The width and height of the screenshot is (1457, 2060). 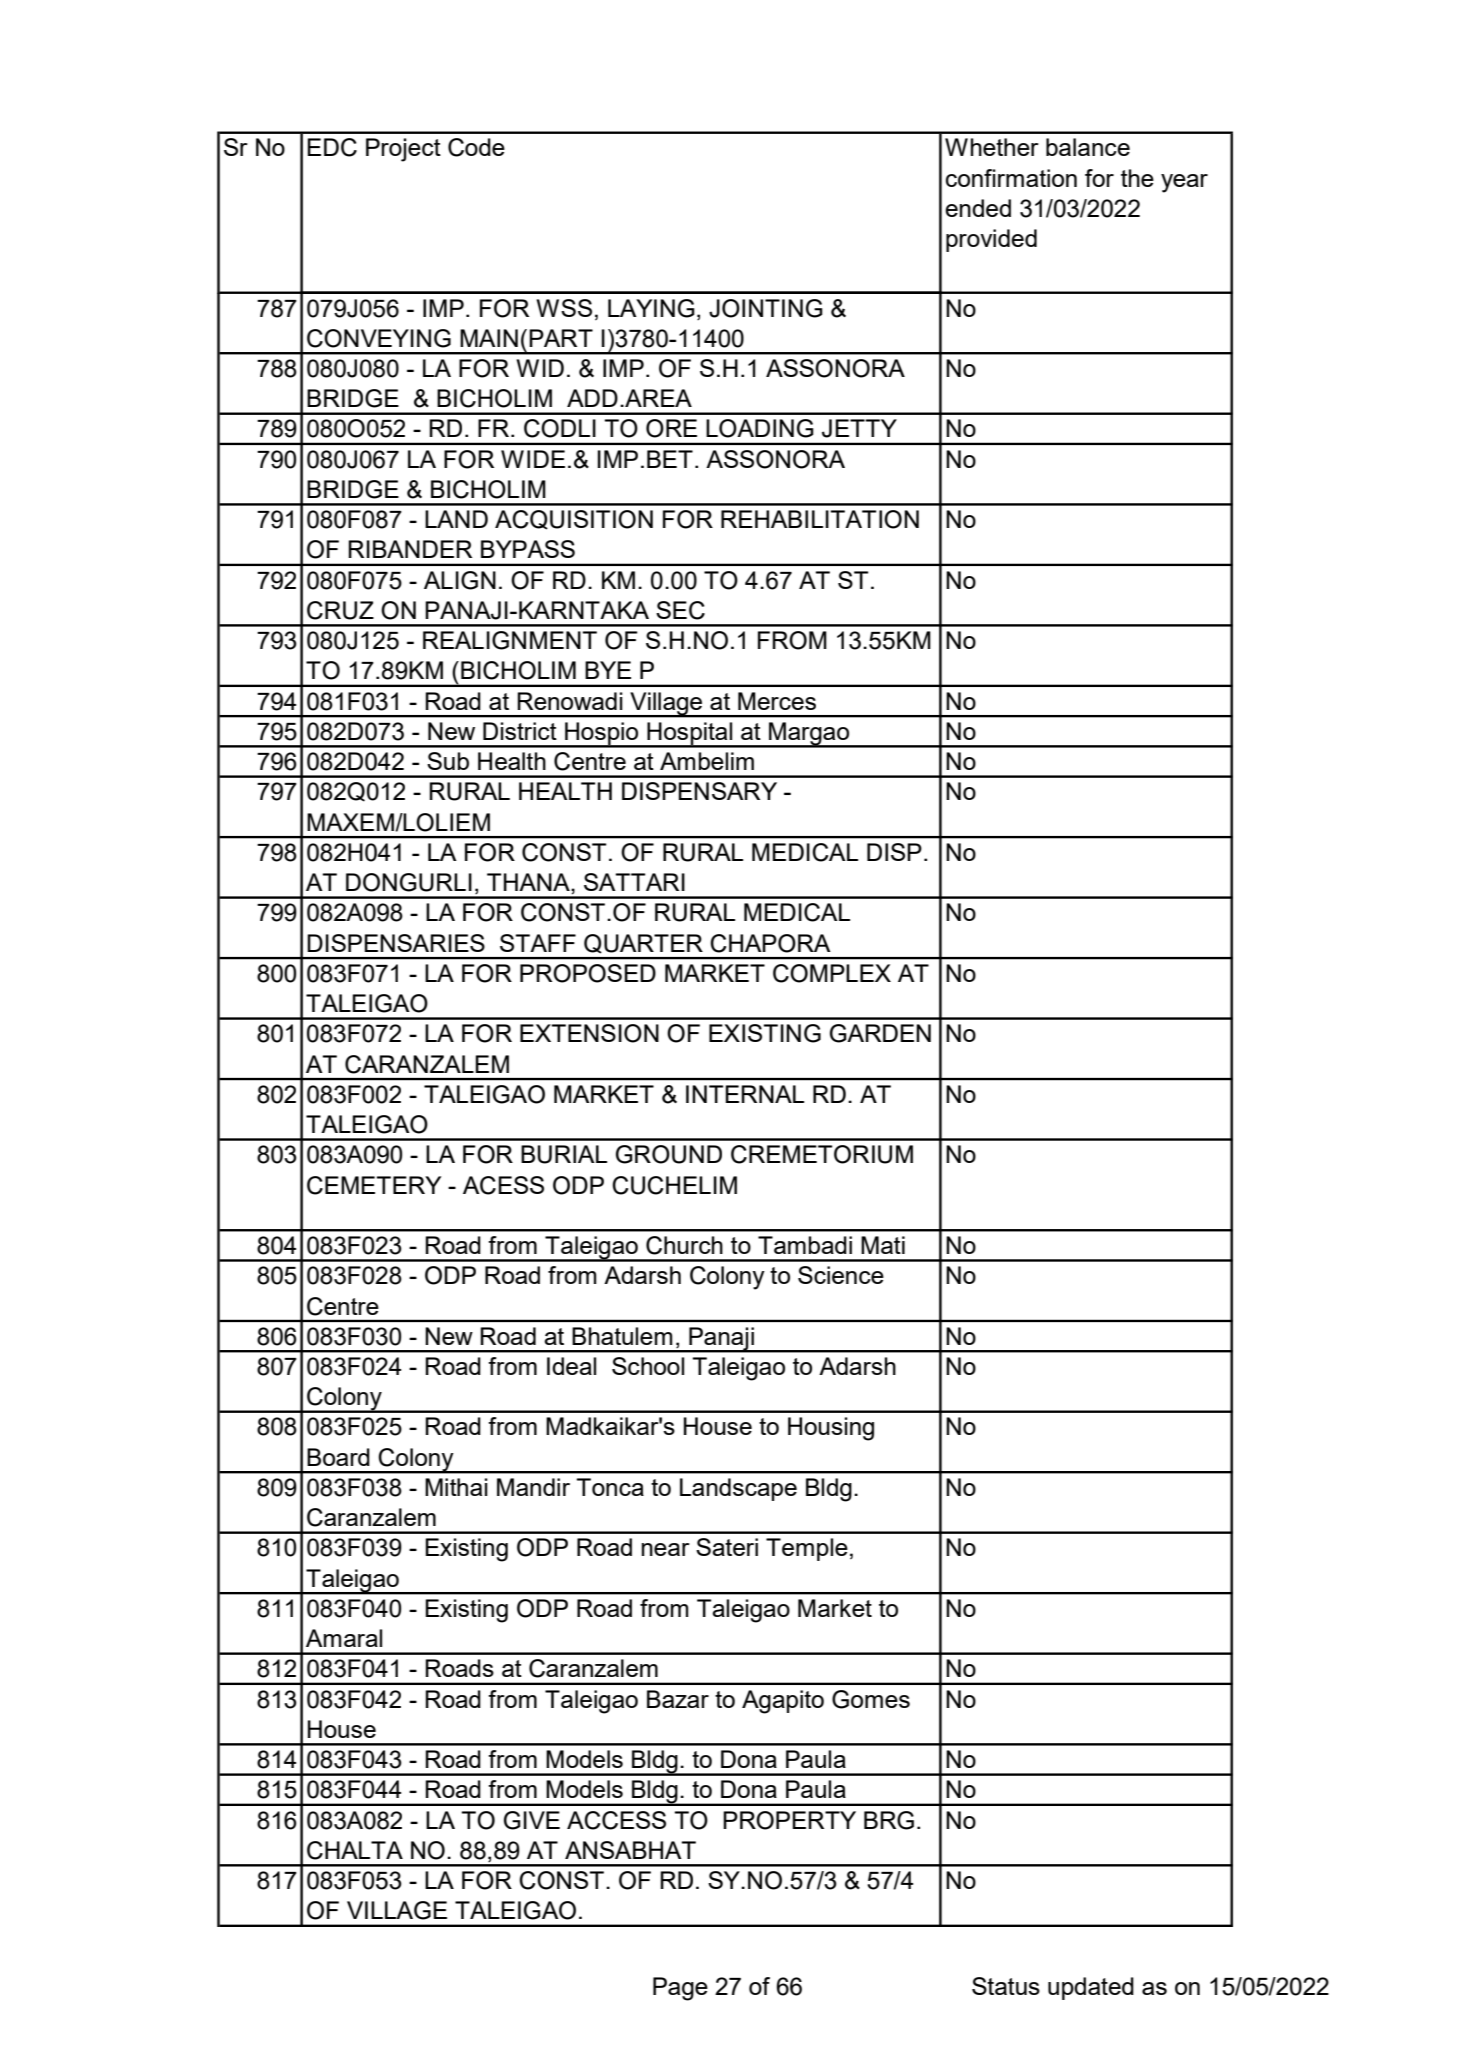 What do you see at coordinates (832, 973) in the screenshot?
I see `COMPLEX` at bounding box center [832, 973].
